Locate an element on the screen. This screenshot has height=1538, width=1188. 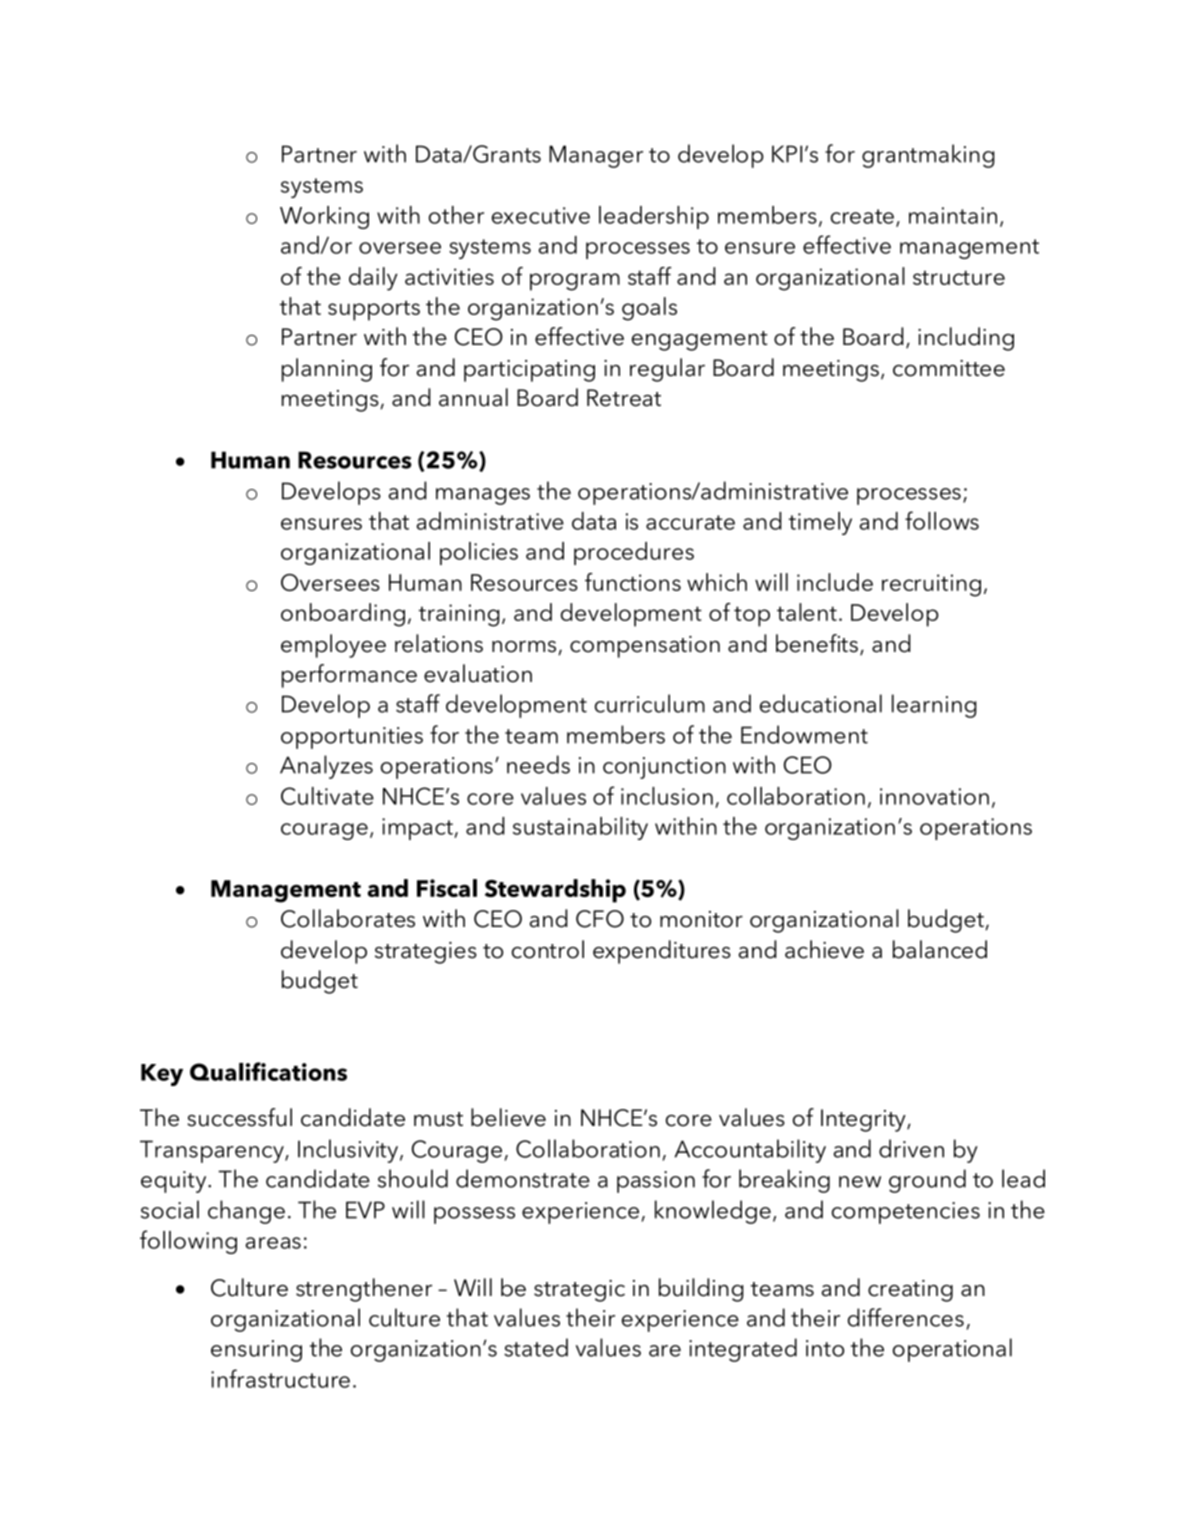
functions is located at coordinates (633, 582).
